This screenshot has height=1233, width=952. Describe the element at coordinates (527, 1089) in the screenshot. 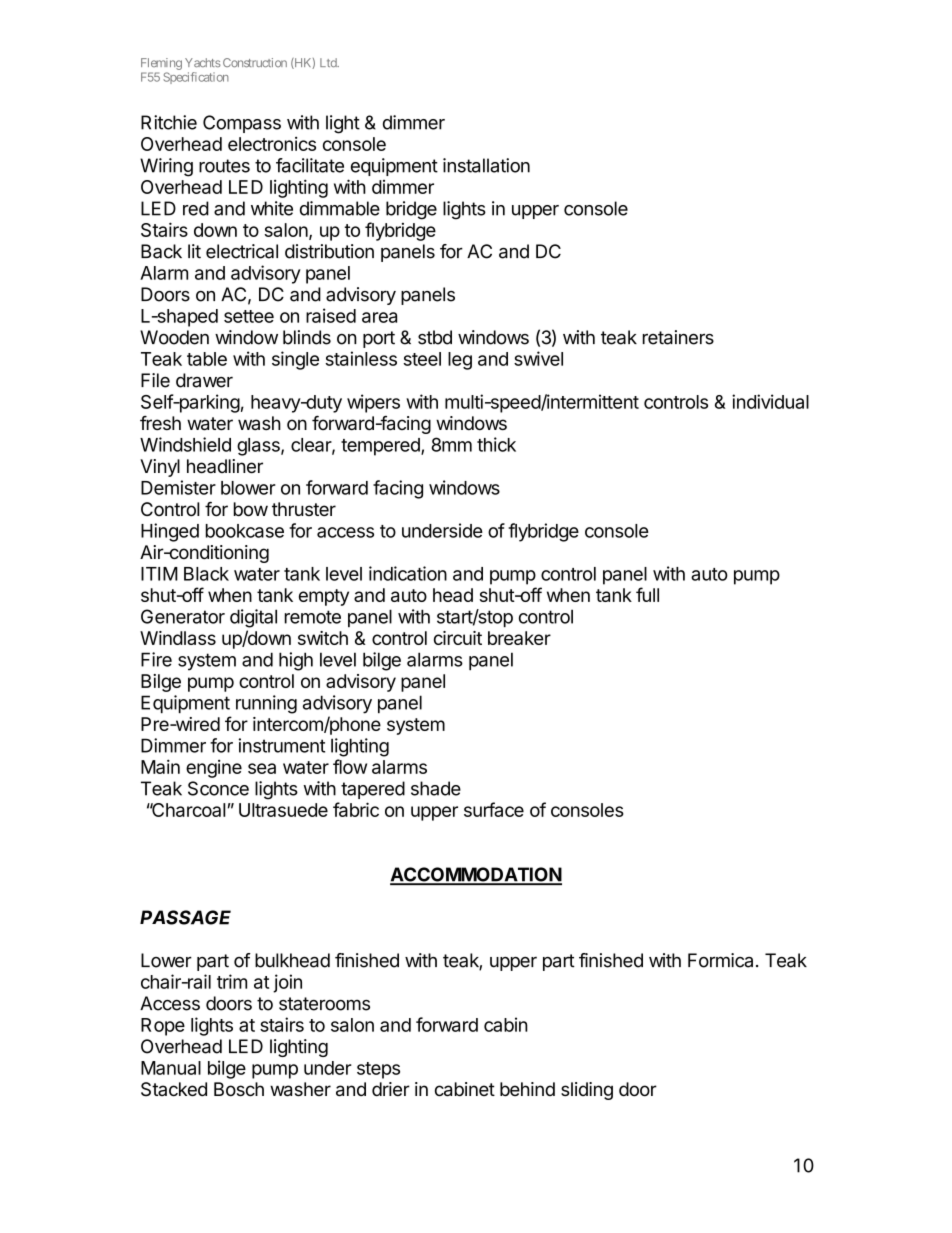

I see `behind` at that location.
